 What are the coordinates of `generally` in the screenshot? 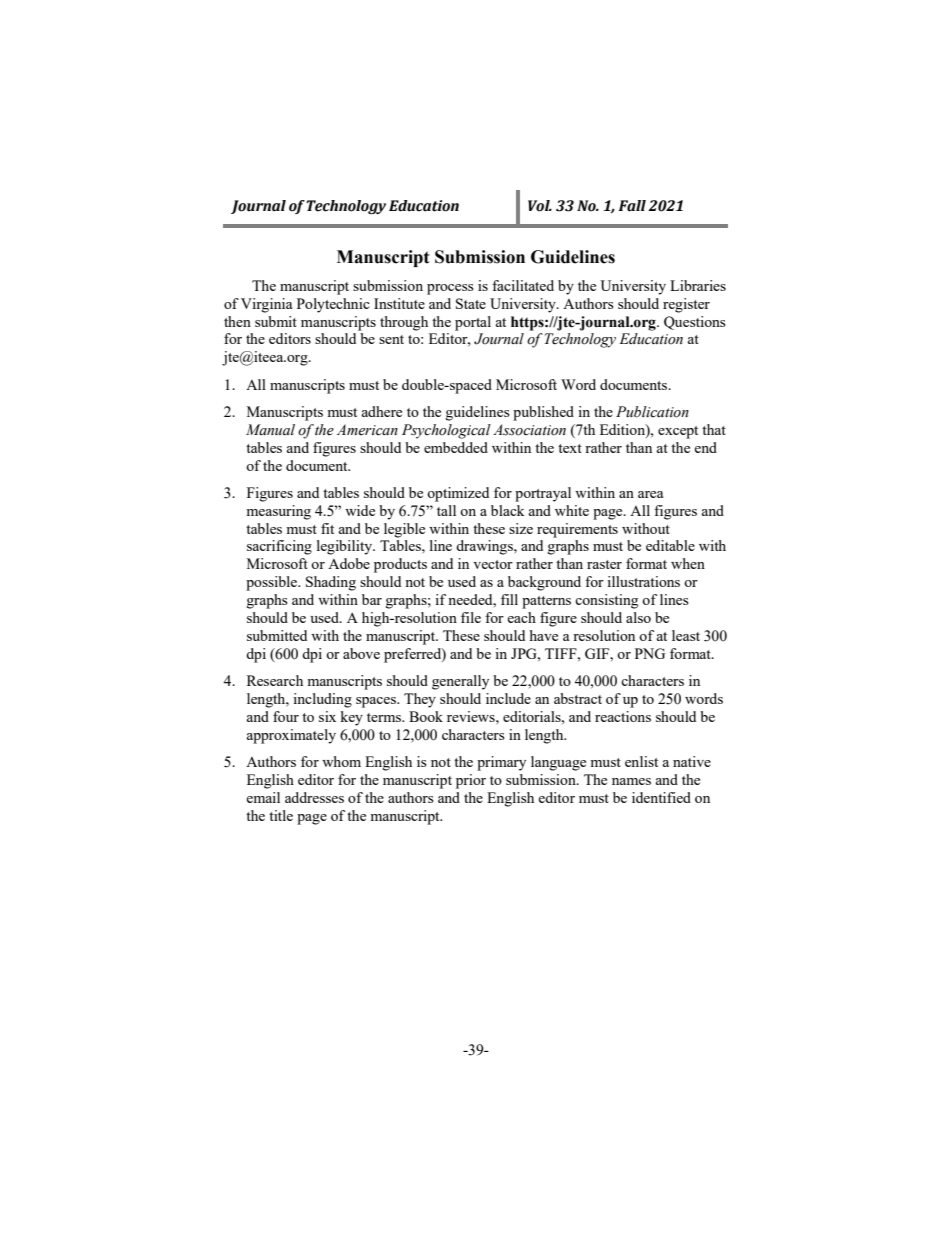 It's located at (460, 682).
